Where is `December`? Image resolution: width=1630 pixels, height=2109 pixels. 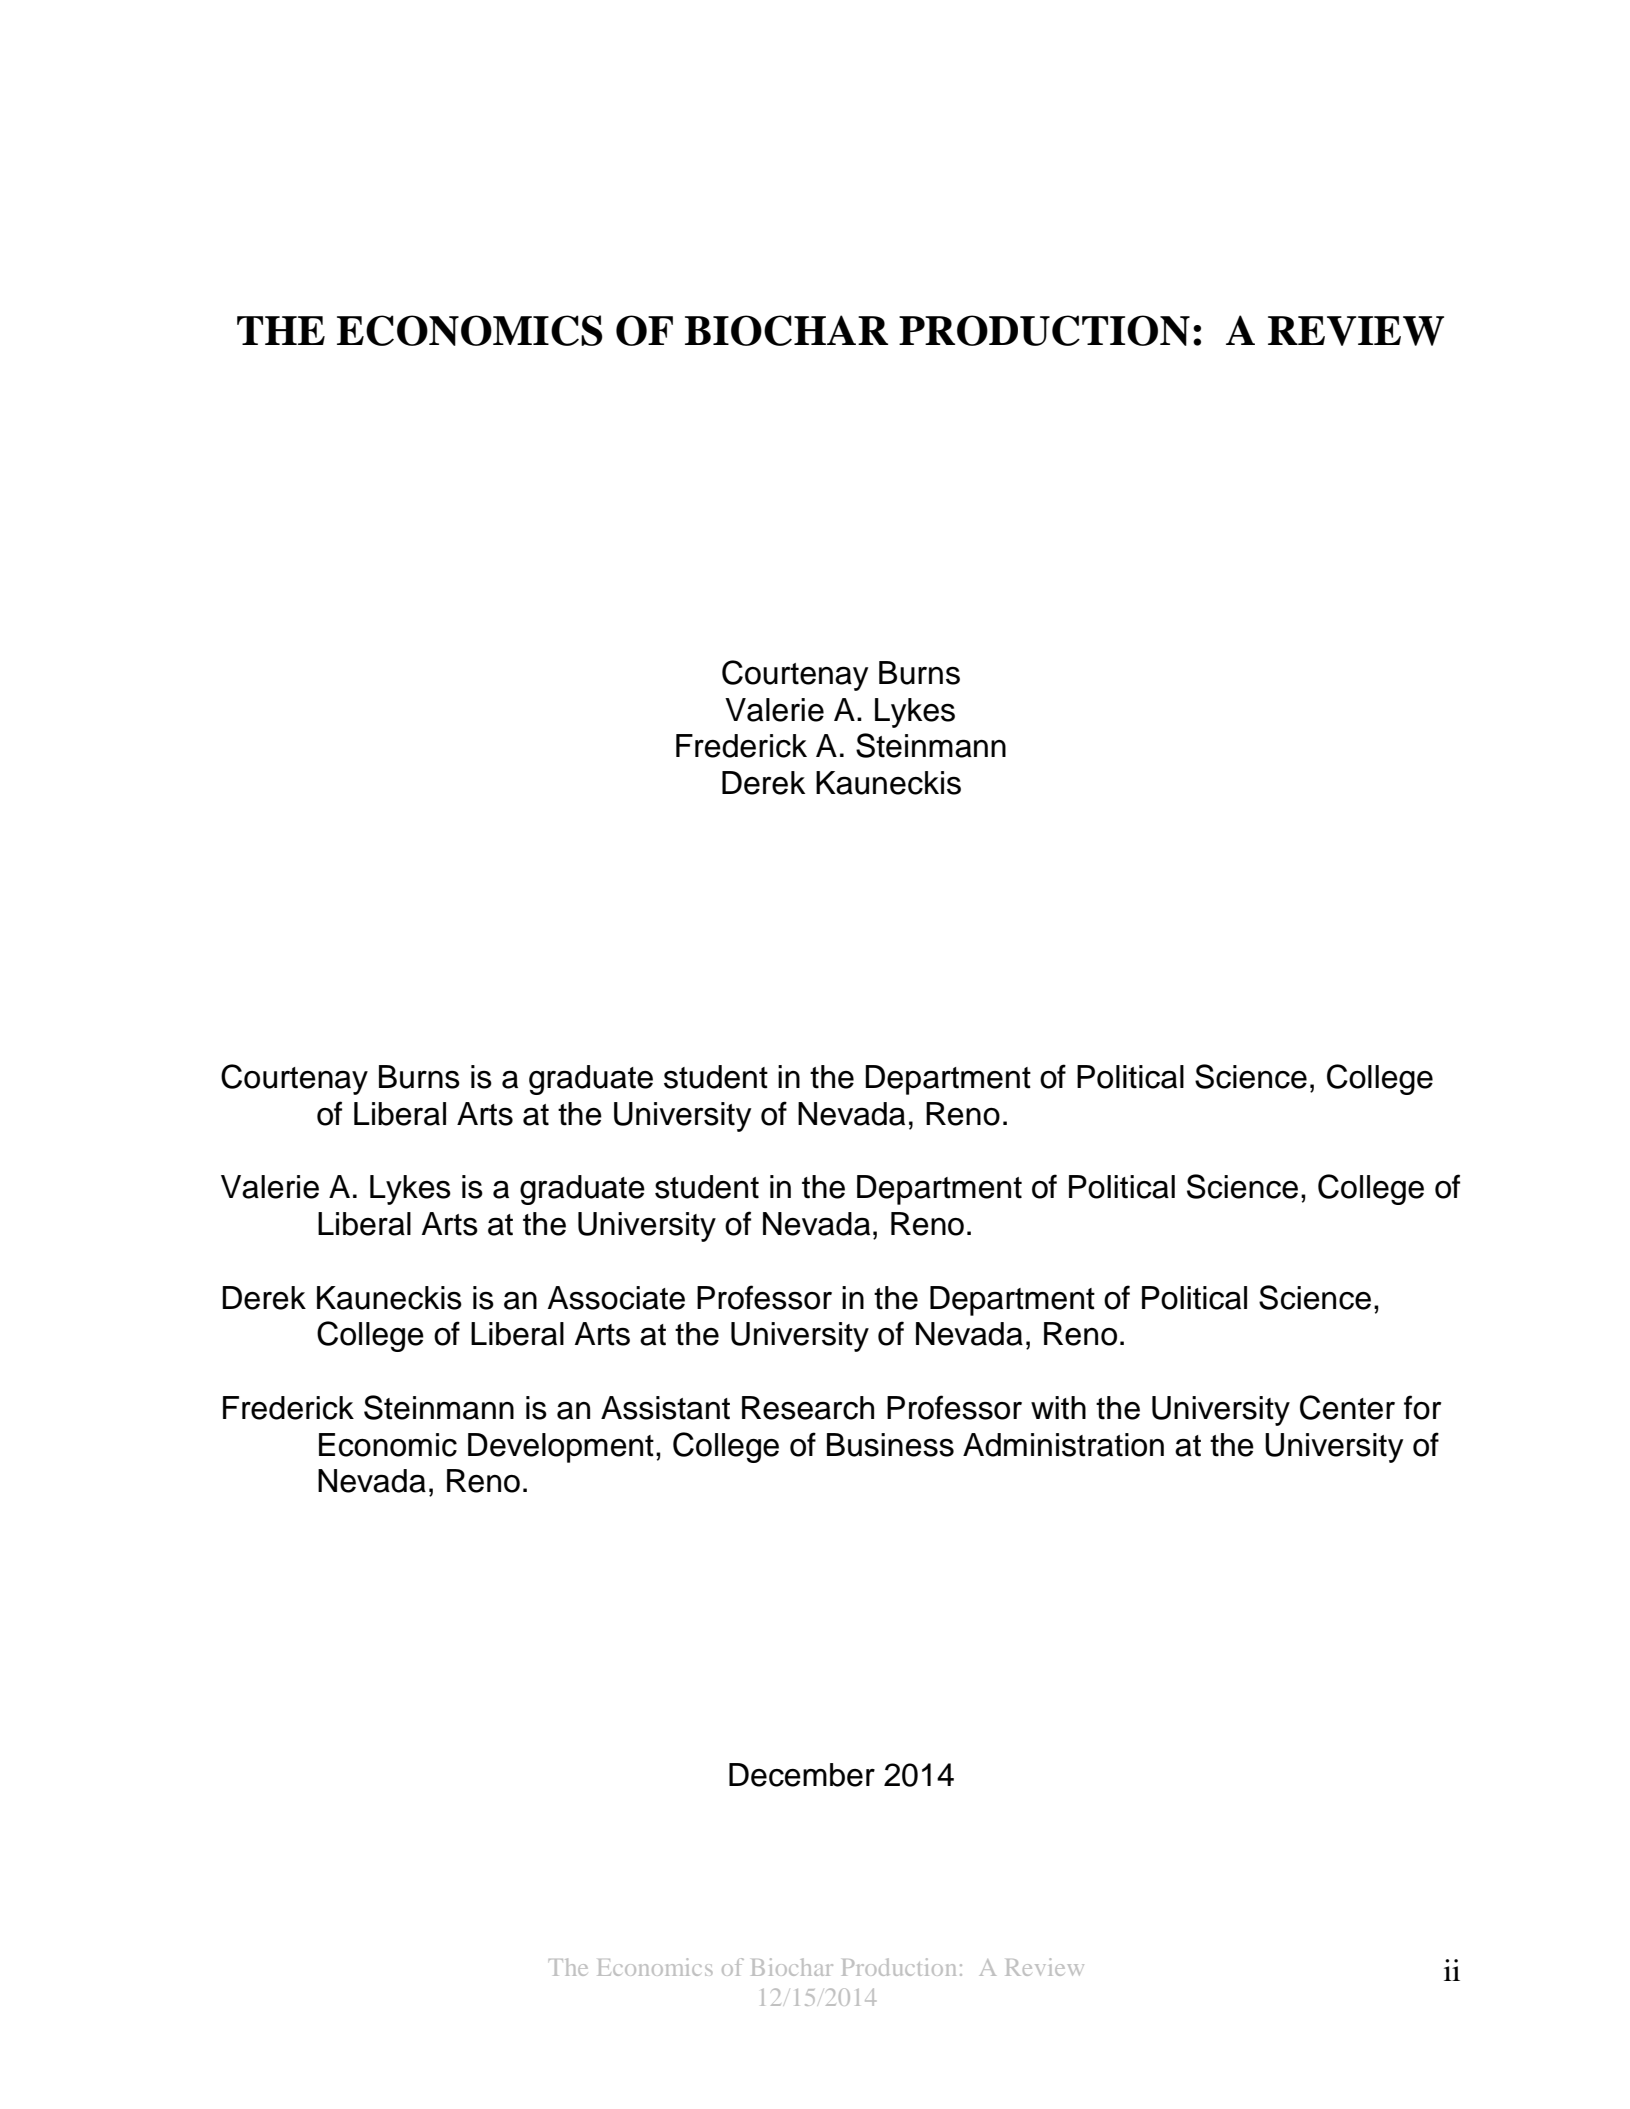 December is located at coordinates (802, 1775).
